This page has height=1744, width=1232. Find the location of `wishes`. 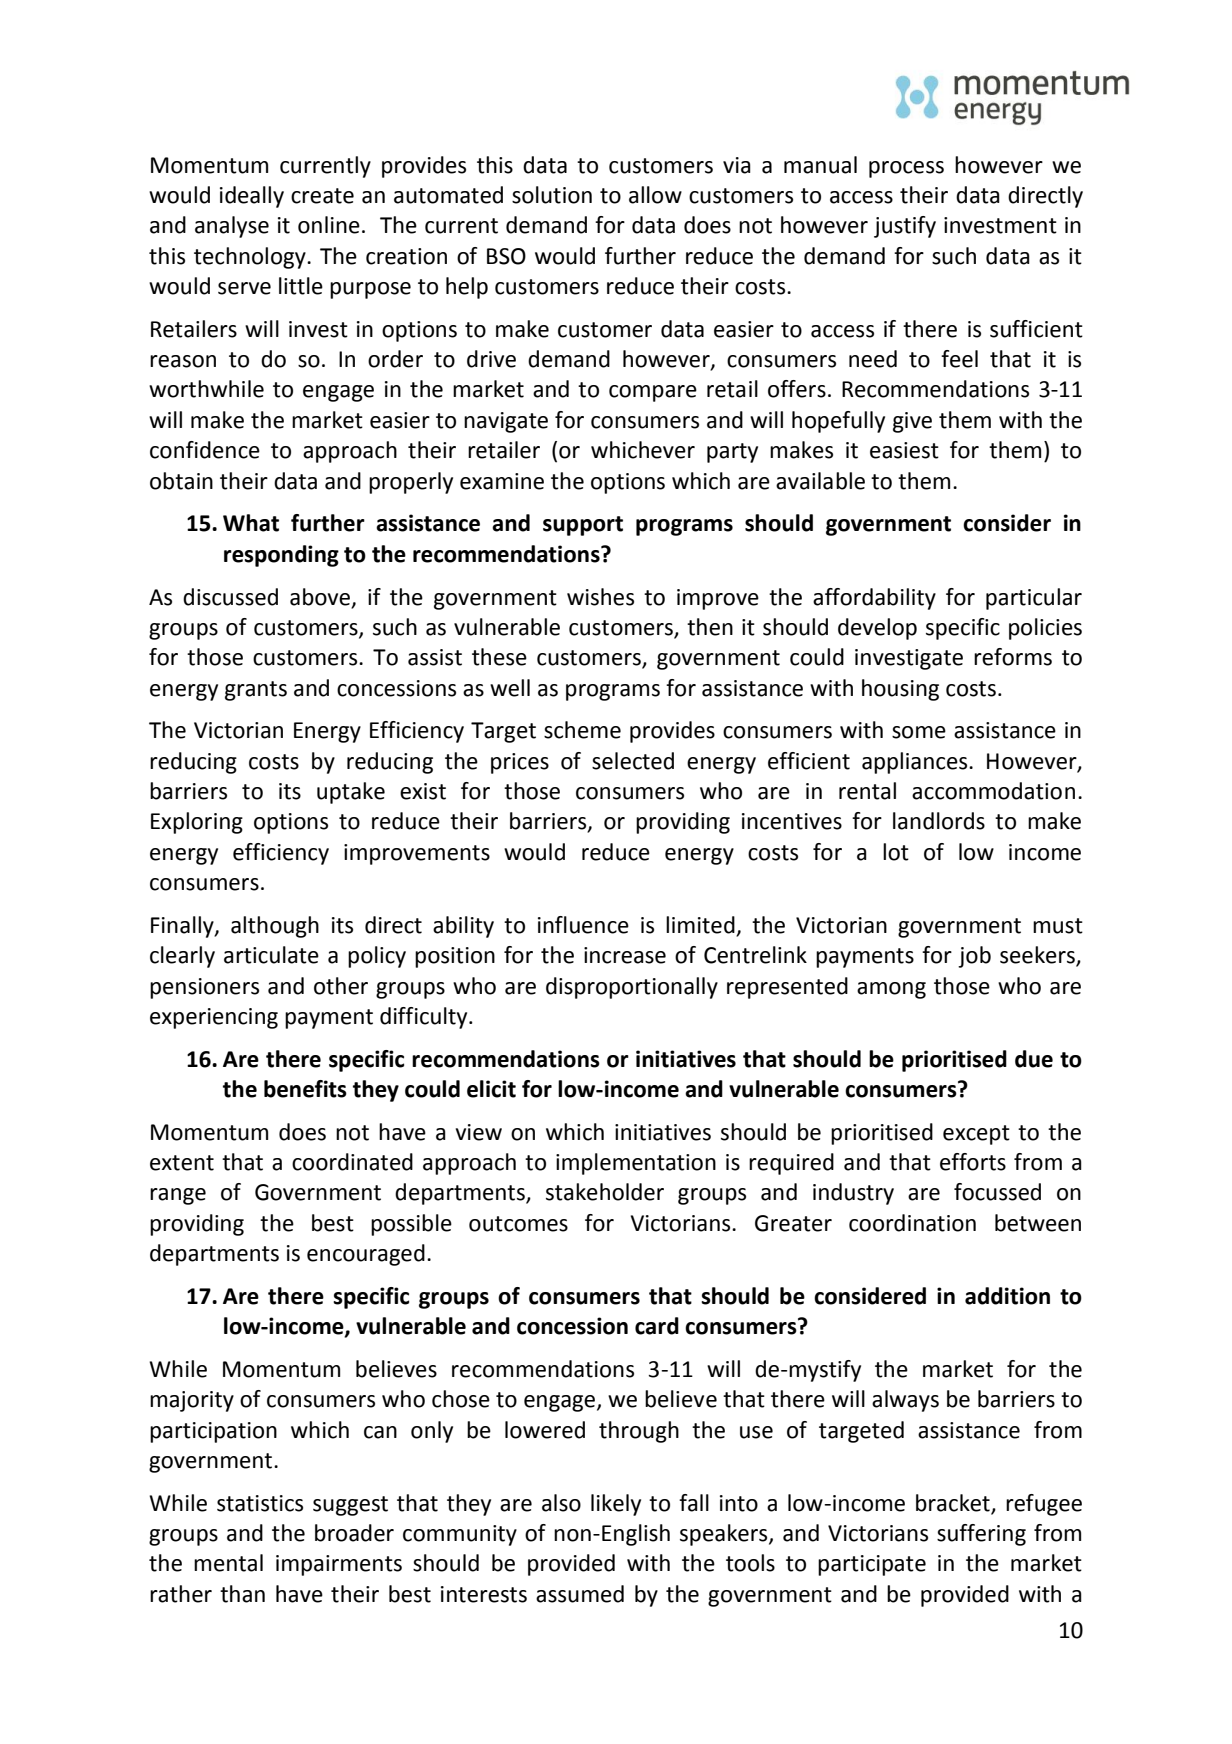

wishes is located at coordinates (600, 597).
